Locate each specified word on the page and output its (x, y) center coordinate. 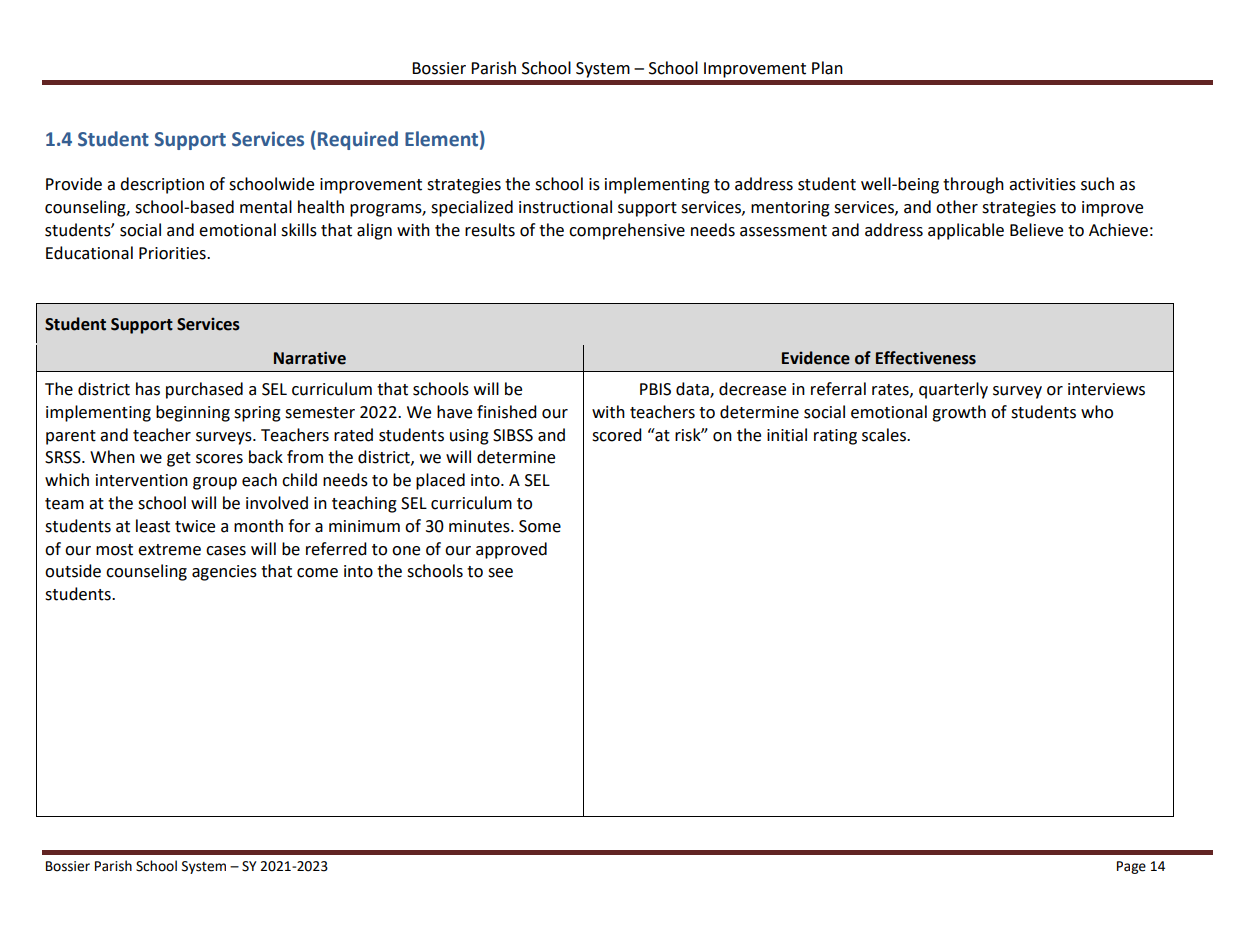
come (317, 573)
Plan (827, 68)
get (179, 459)
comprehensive (627, 231)
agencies (224, 573)
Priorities (173, 253)
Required (358, 140)
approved (511, 550)
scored (617, 435)
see (500, 573)
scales (885, 435)
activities (1042, 184)
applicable (966, 231)
